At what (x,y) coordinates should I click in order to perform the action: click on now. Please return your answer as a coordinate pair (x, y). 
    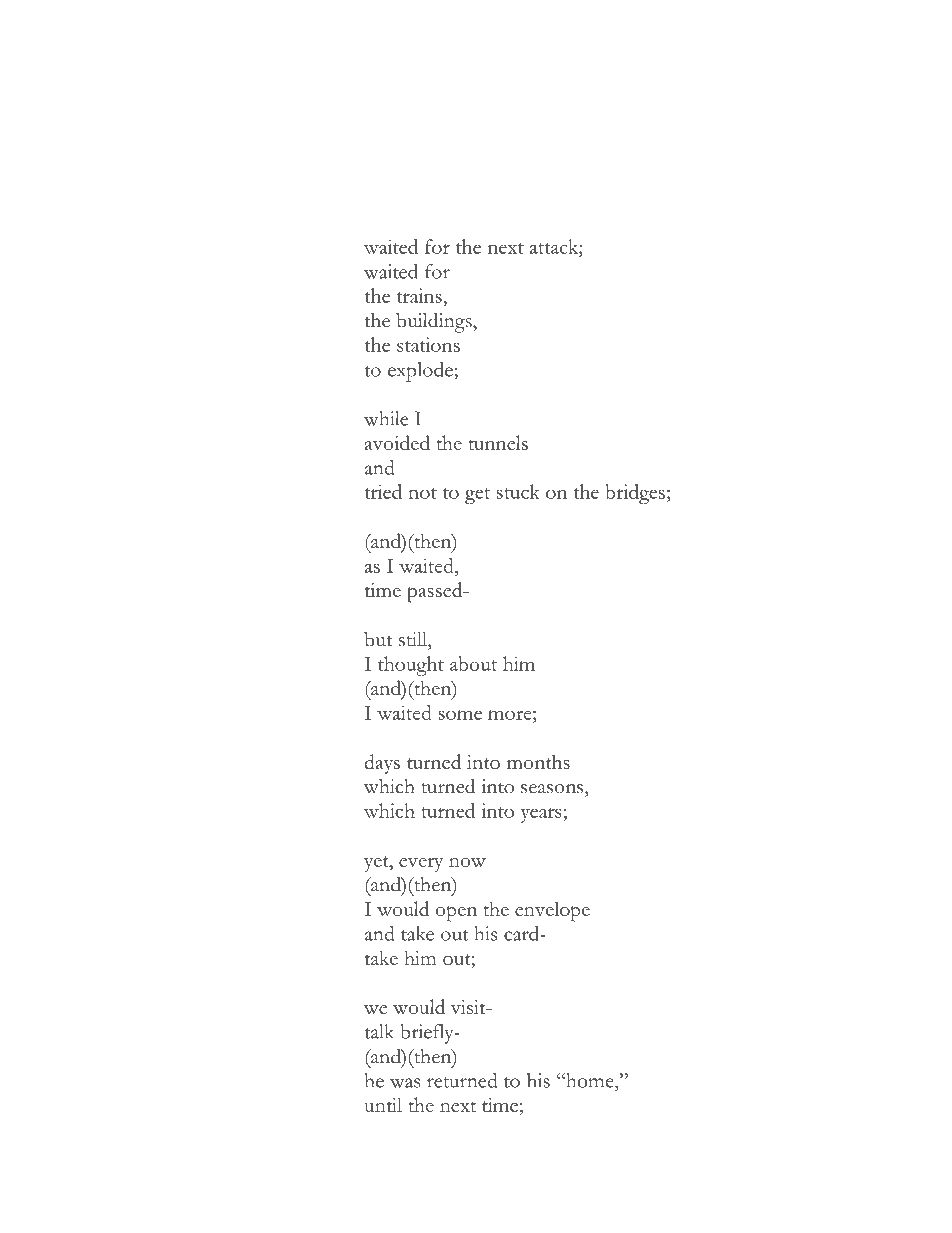
    Looking at the image, I should click on (467, 862).
